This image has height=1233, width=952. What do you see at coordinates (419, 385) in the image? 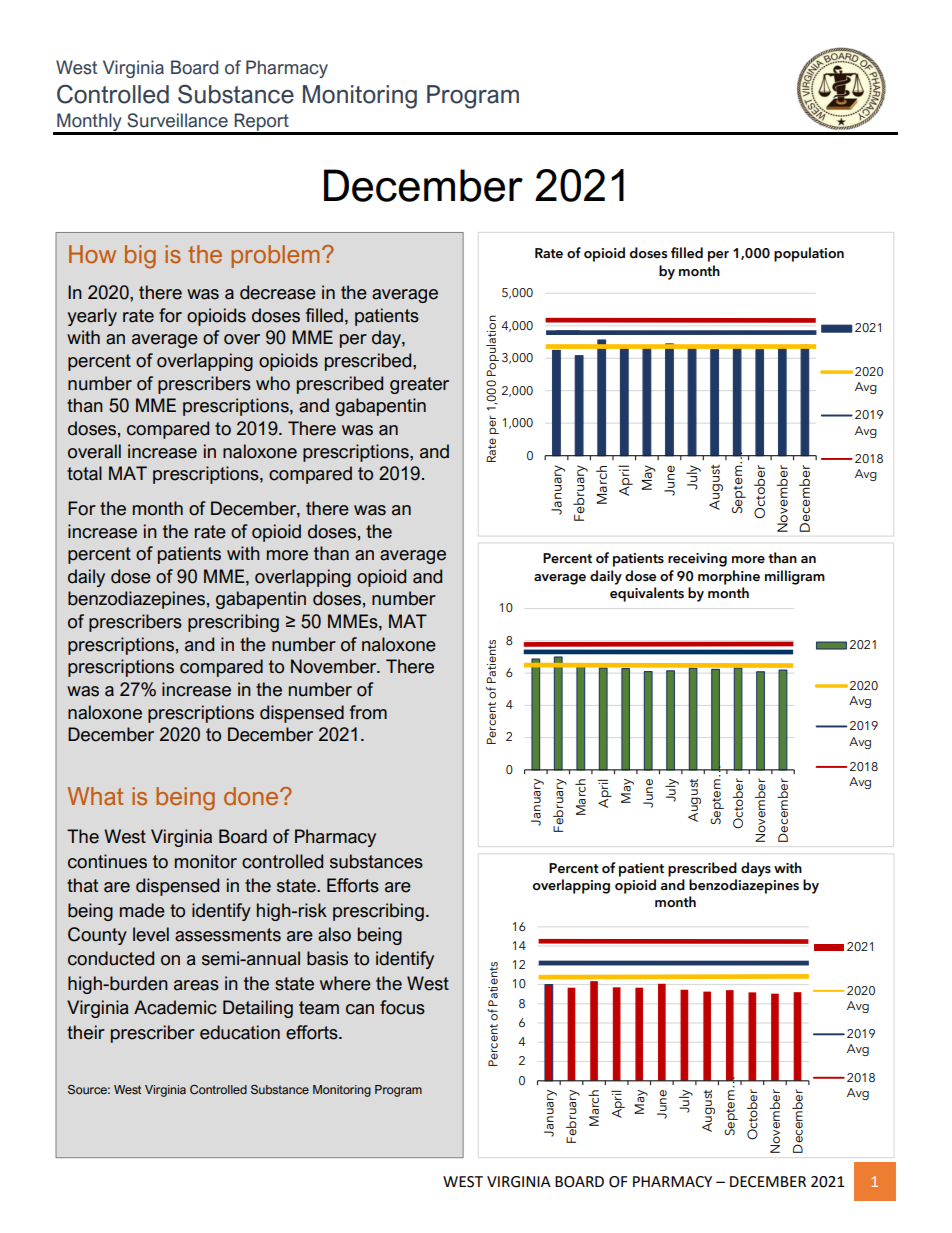
I see `greater` at bounding box center [419, 385].
